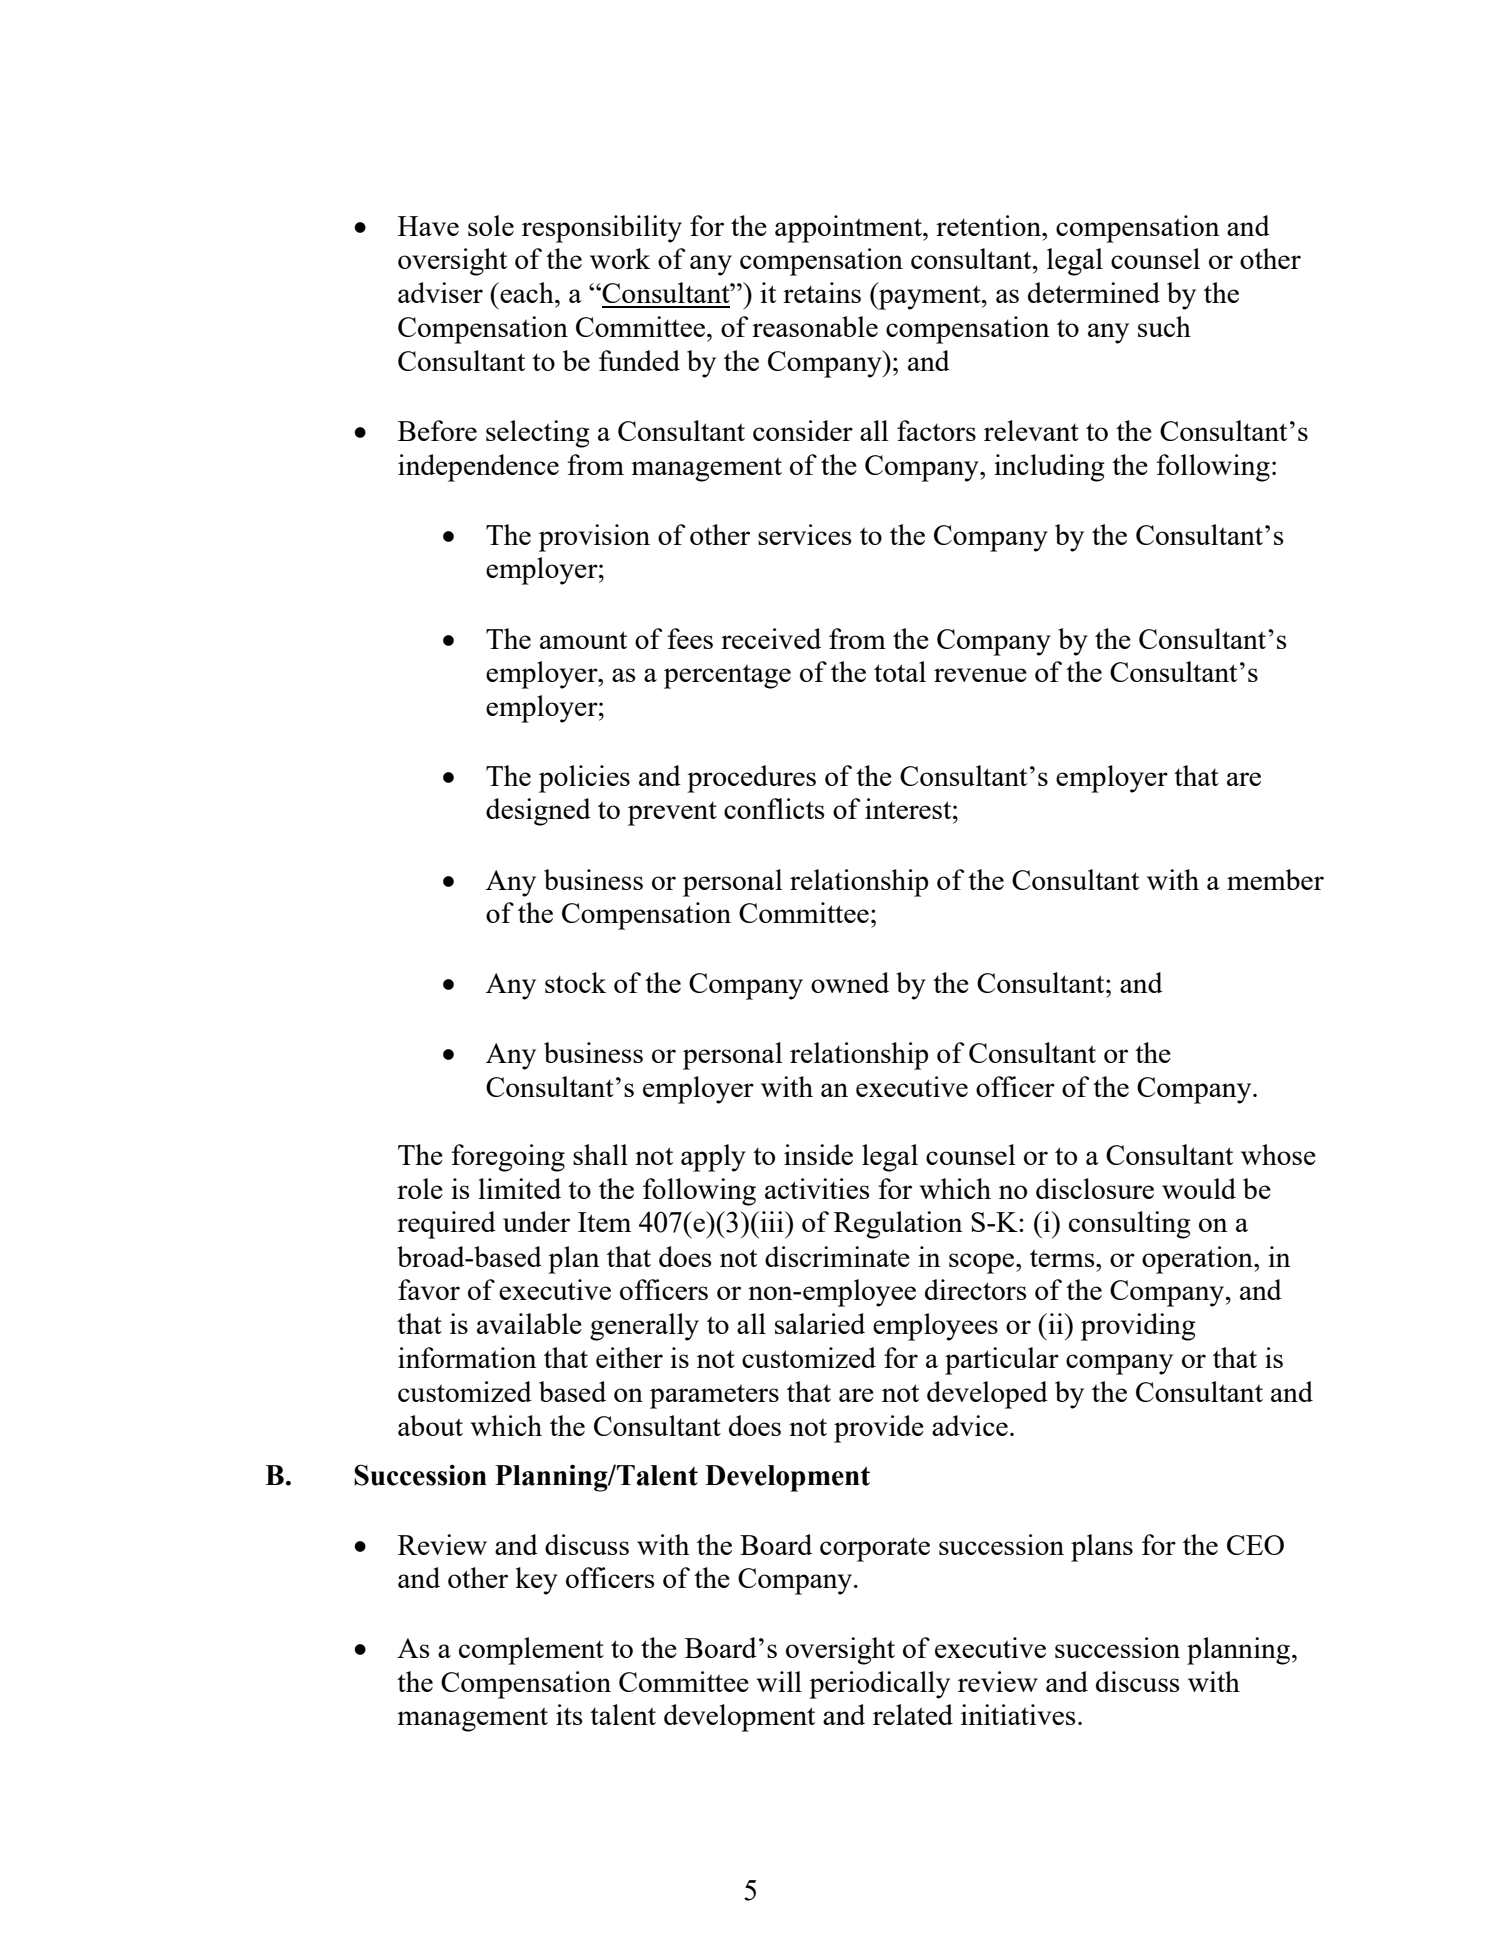 This screenshot has height=1944, width=1502. What do you see at coordinates (538, 812) in the screenshot?
I see `designed` at bounding box center [538, 812].
